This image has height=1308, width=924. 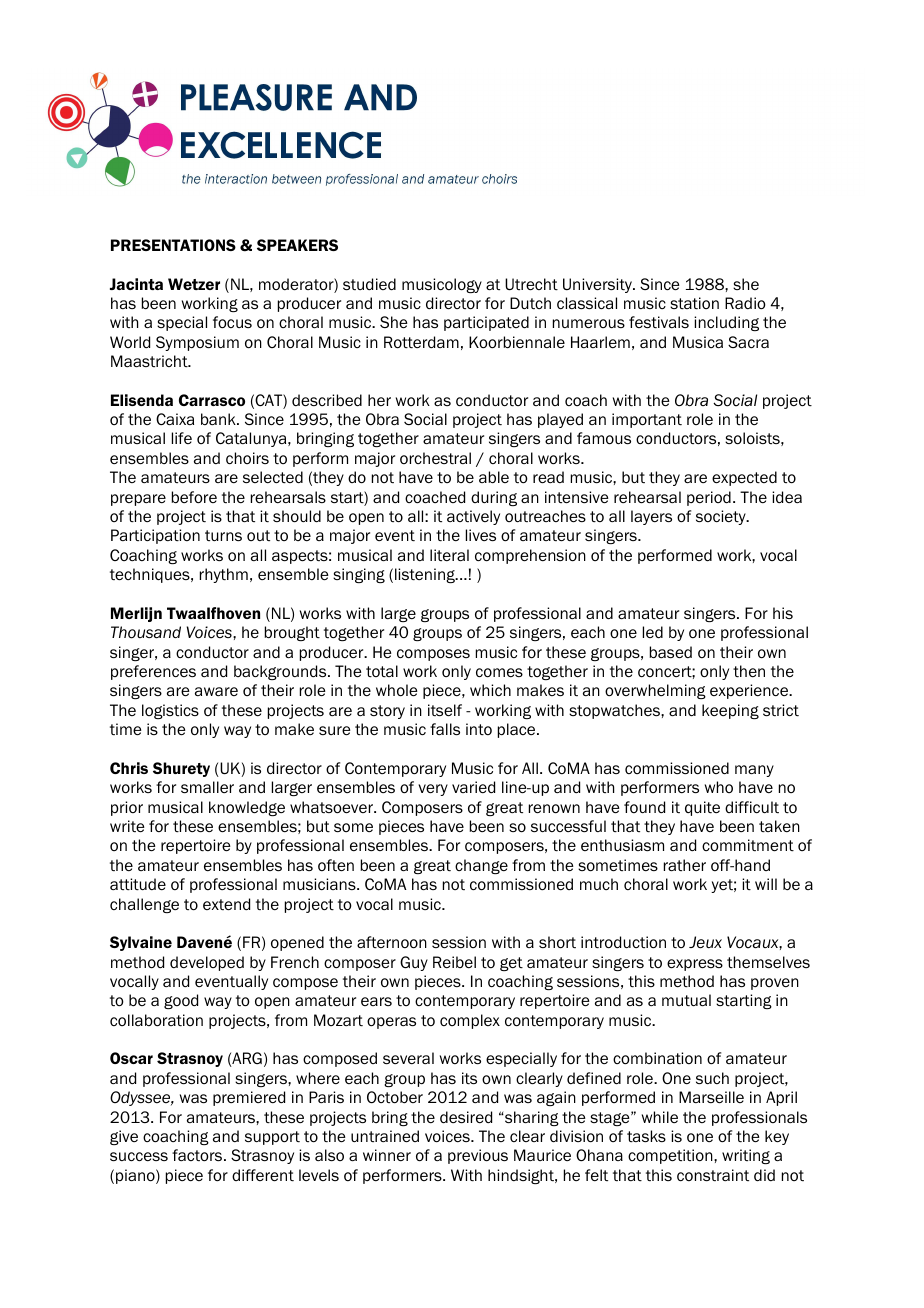 I want to click on factors, so click(x=198, y=1155).
